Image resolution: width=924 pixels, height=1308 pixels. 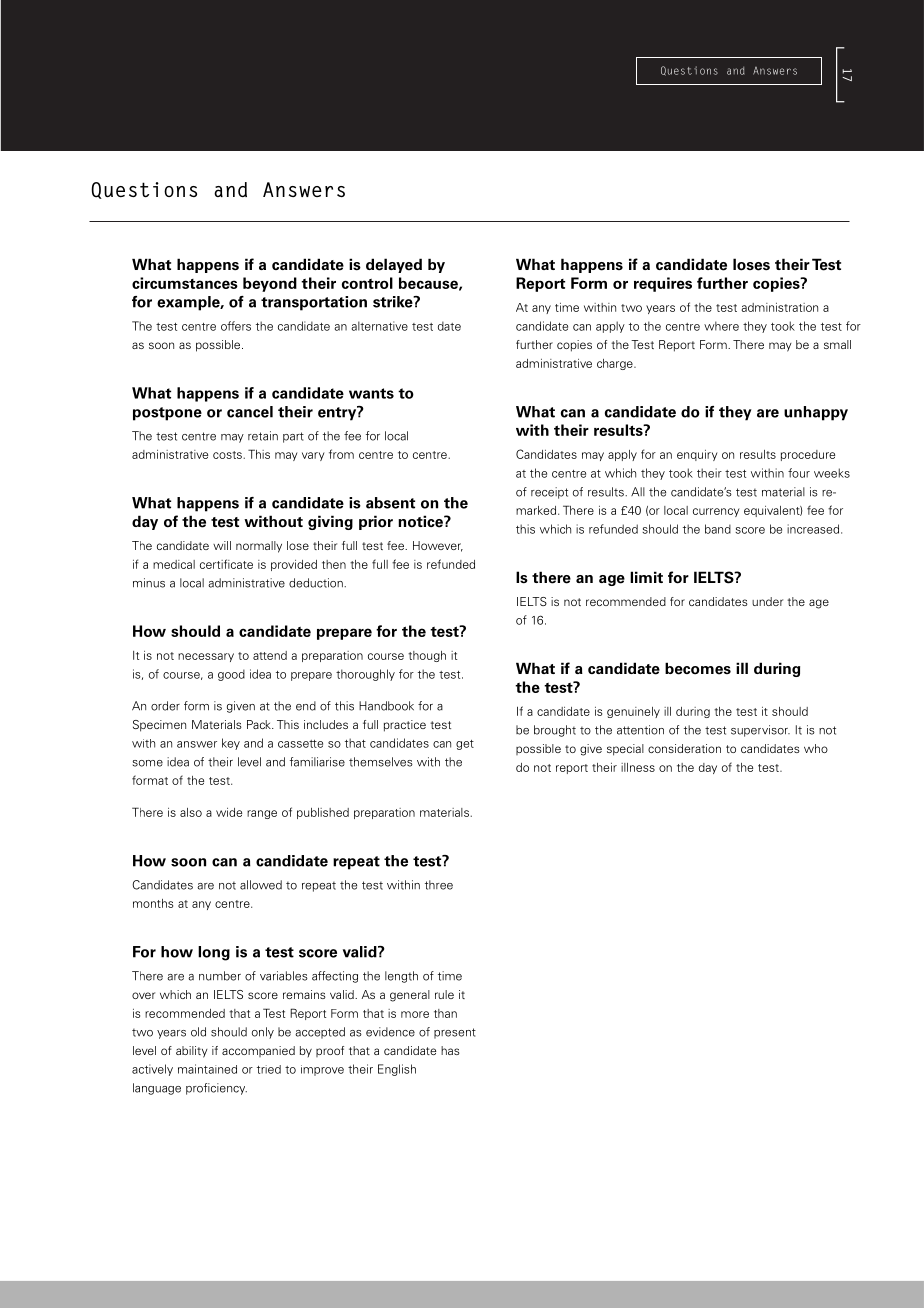 What do you see at coordinates (231, 675) in the screenshot?
I see `good` at bounding box center [231, 675].
